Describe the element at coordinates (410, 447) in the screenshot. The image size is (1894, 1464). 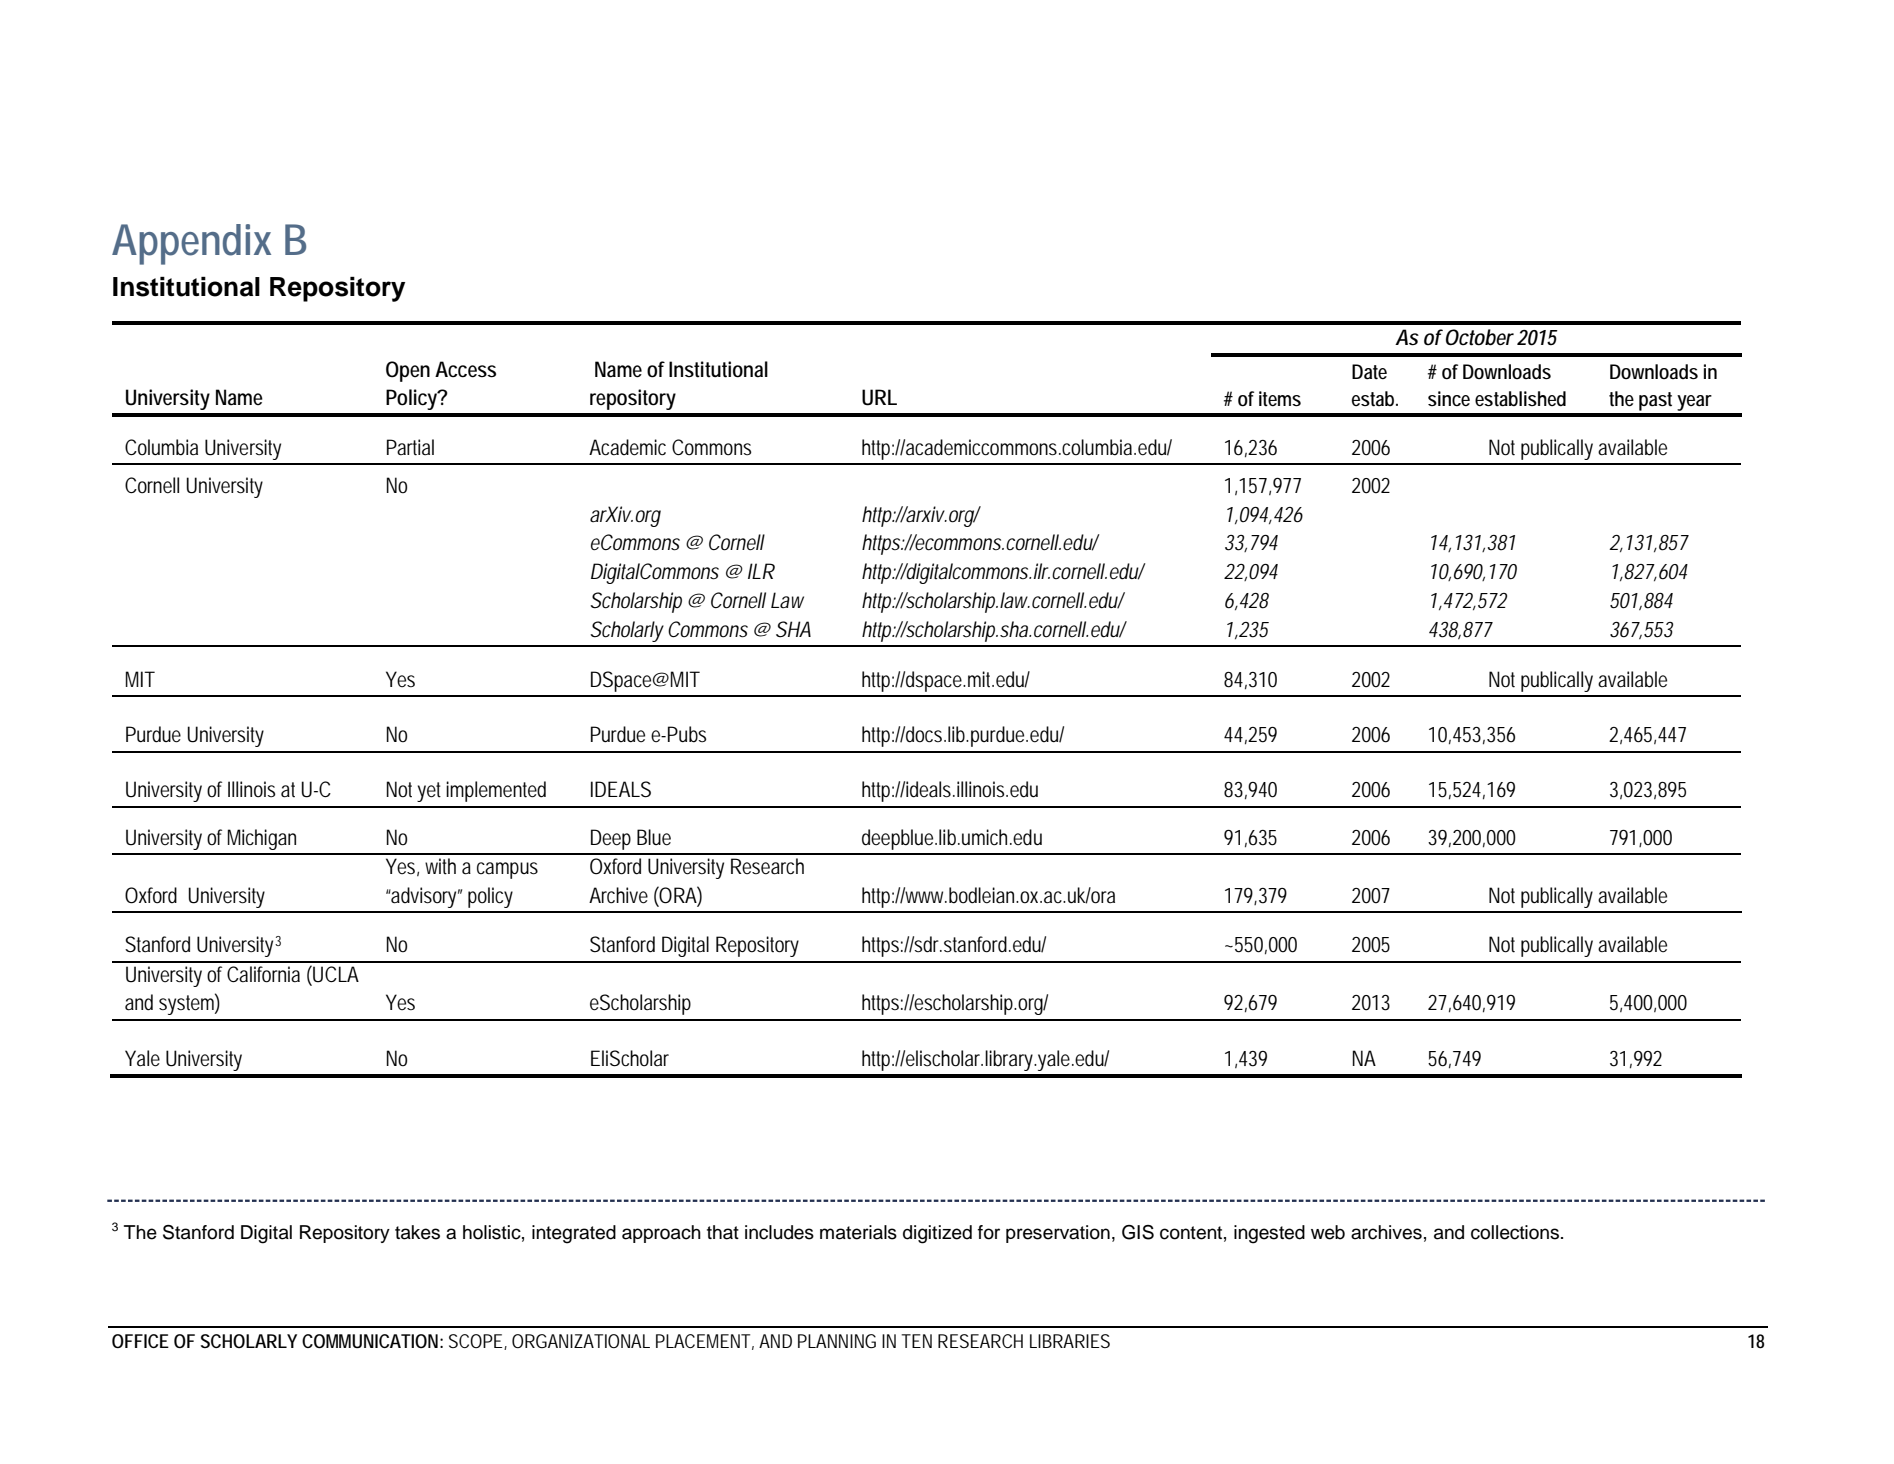
I see `Partial` at that location.
